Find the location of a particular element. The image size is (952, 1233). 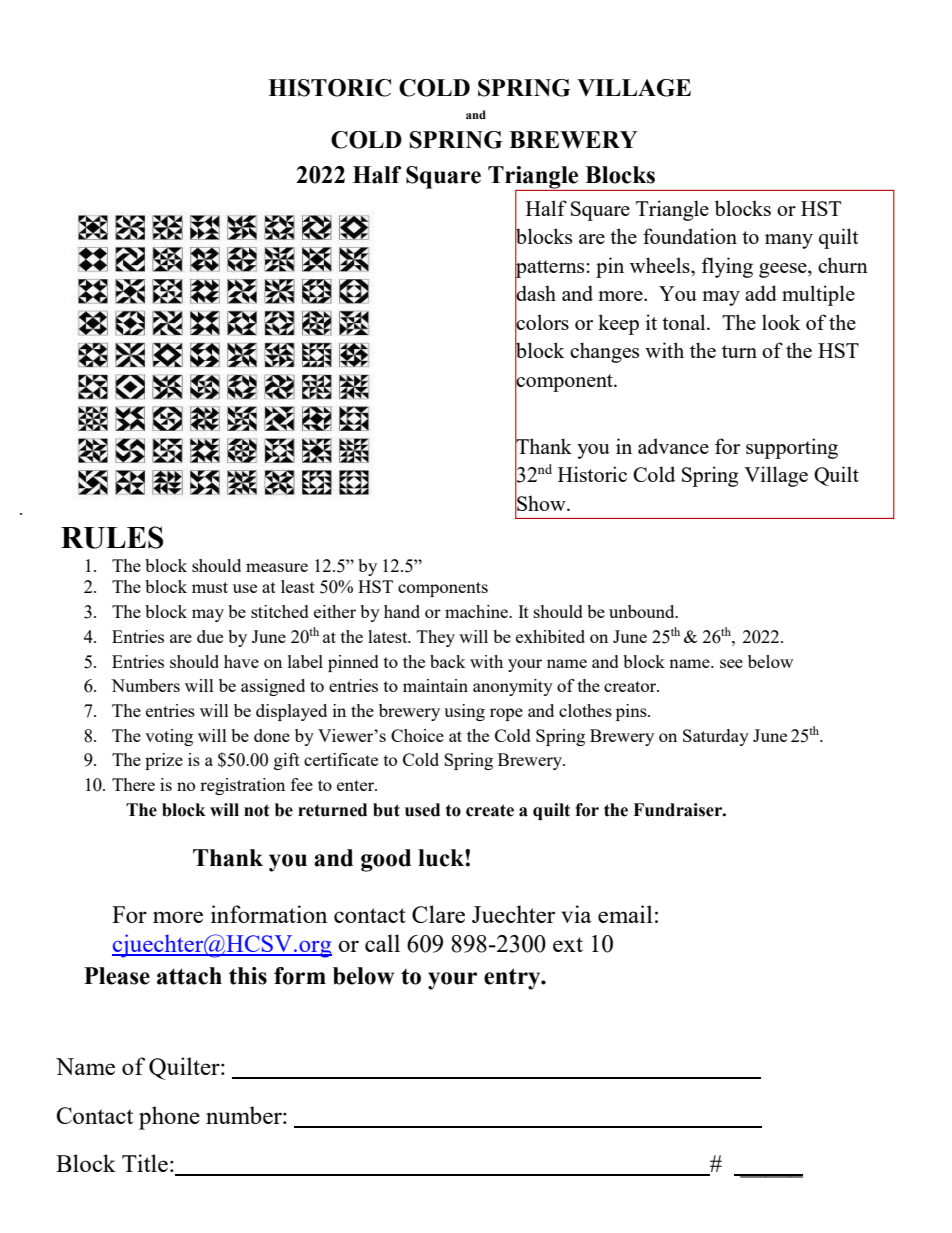

patterns is located at coordinates (549, 268).
